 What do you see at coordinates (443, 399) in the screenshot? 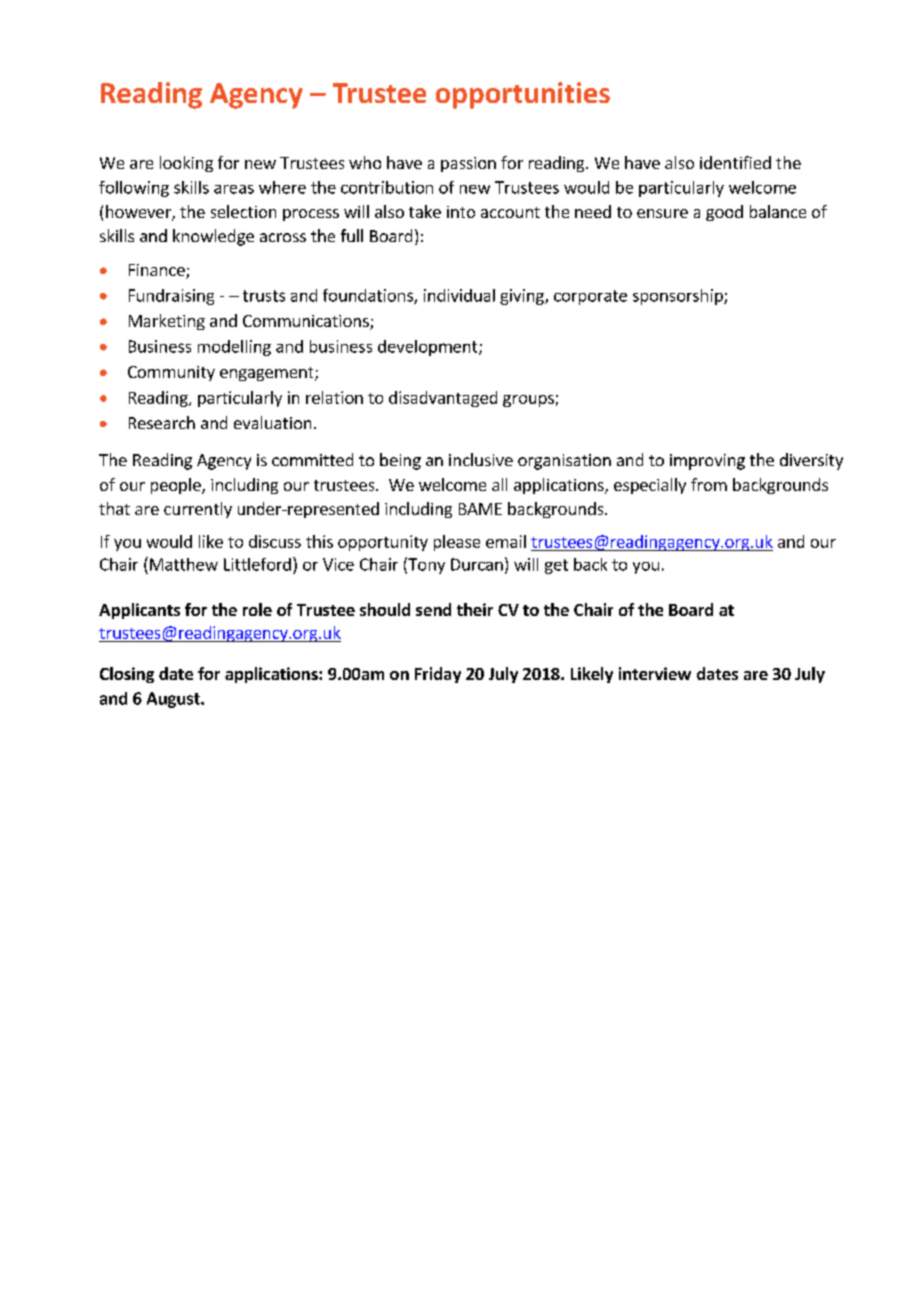
I see `disadvantaged` at bounding box center [443, 399].
